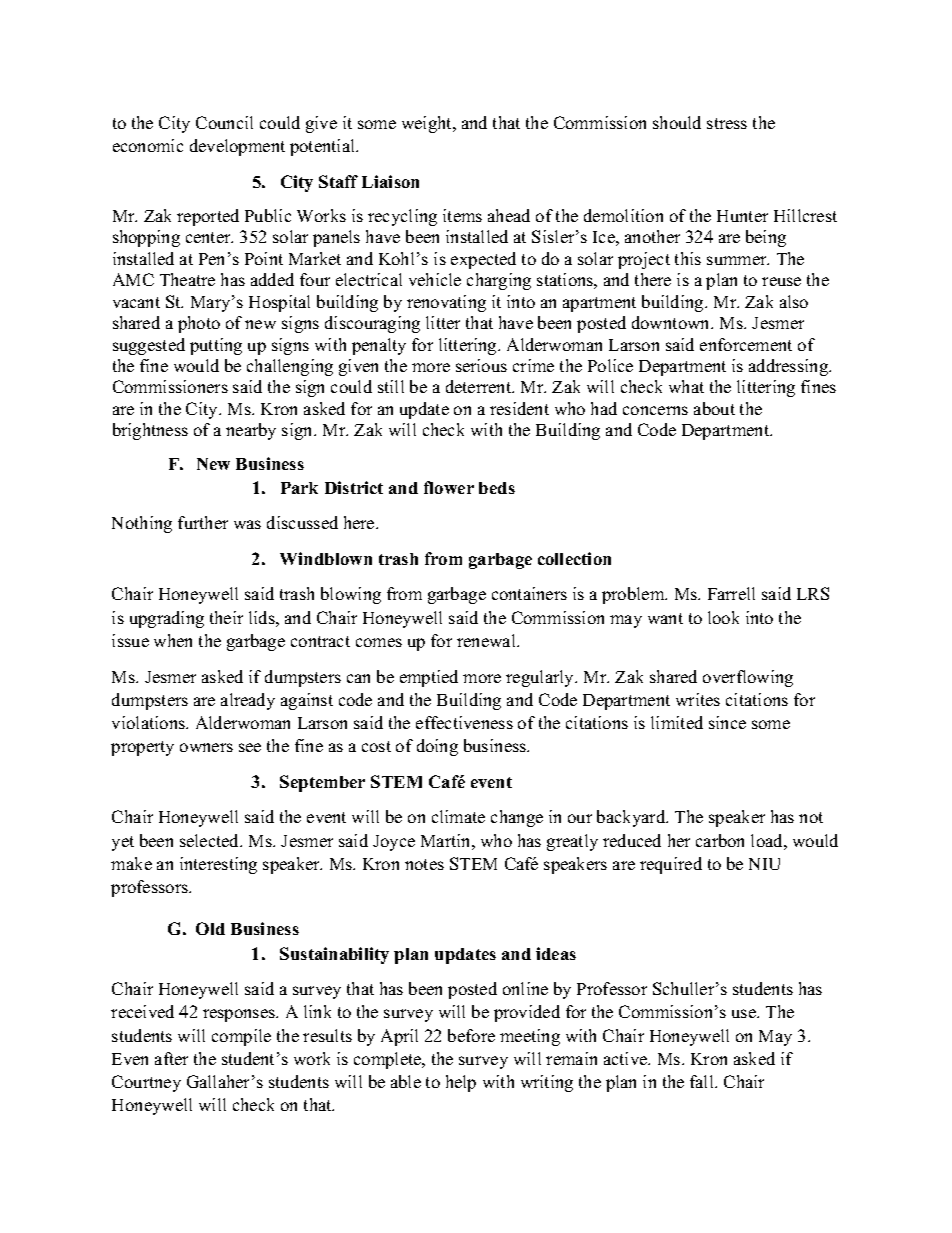 This screenshot has width=952, height=1233. Describe the element at coordinates (487, 640) in the screenshot. I see `renewal` at that location.
